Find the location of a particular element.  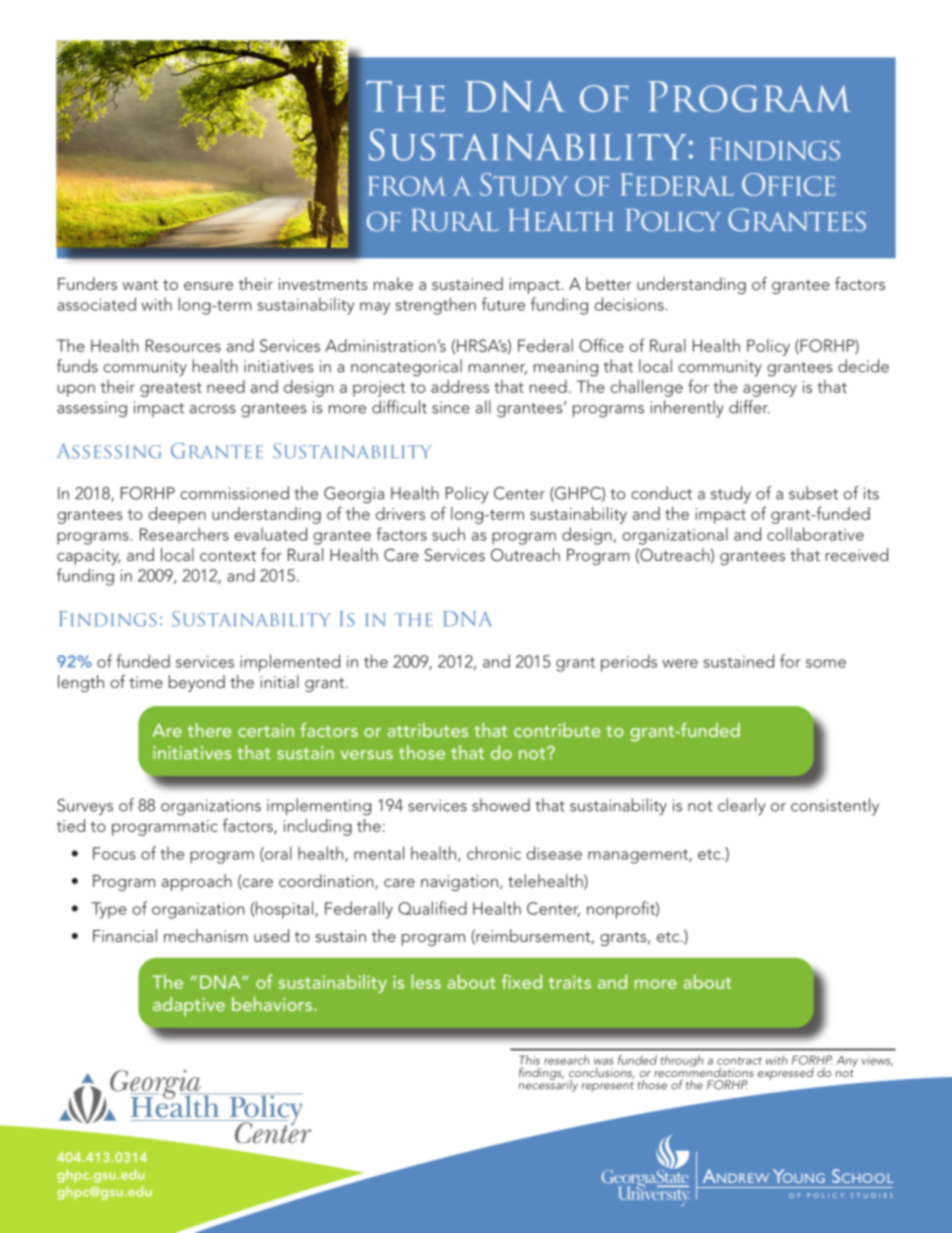

such is located at coordinates (448, 534).
